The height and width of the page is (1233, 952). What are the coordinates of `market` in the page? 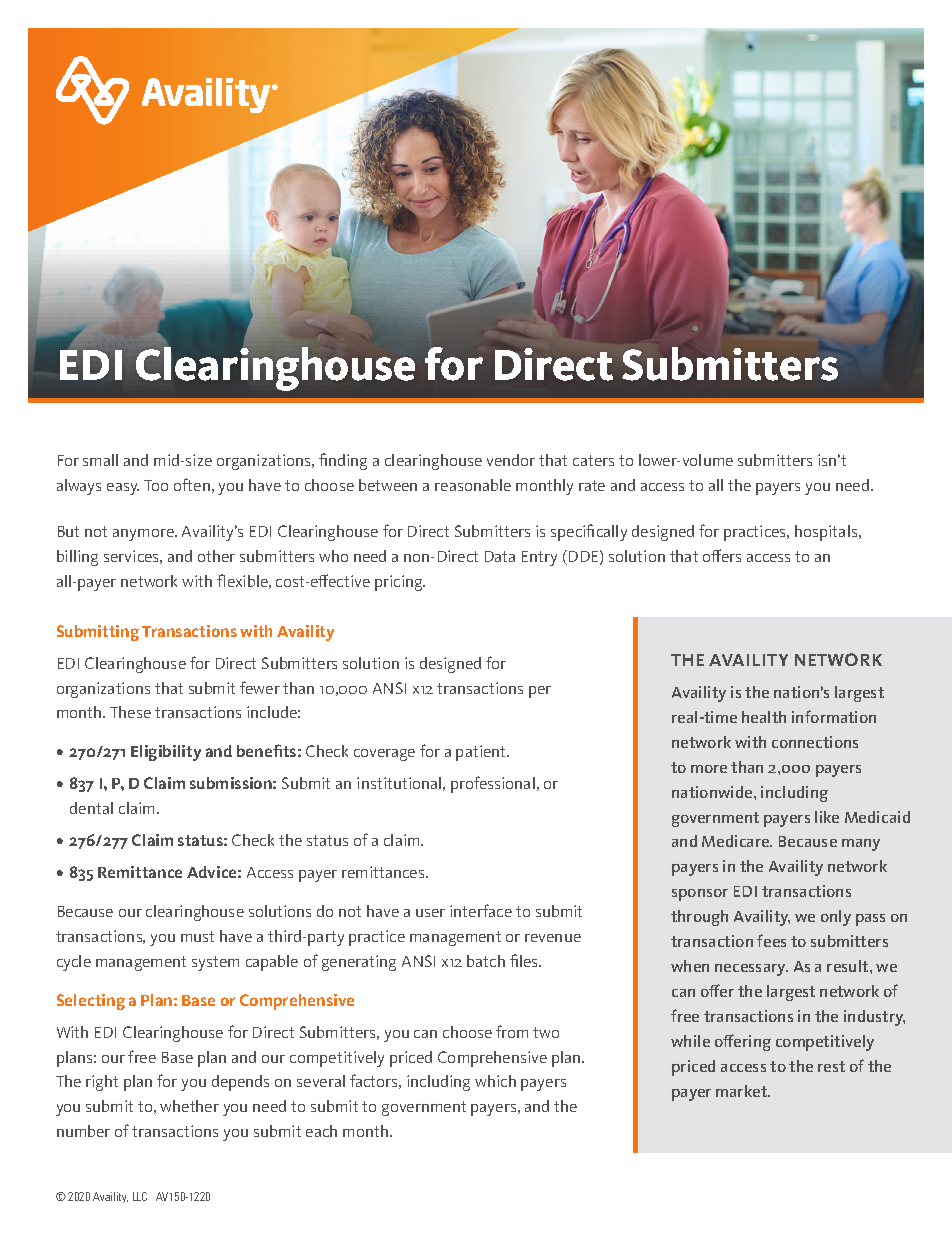 It's located at (743, 1091).
